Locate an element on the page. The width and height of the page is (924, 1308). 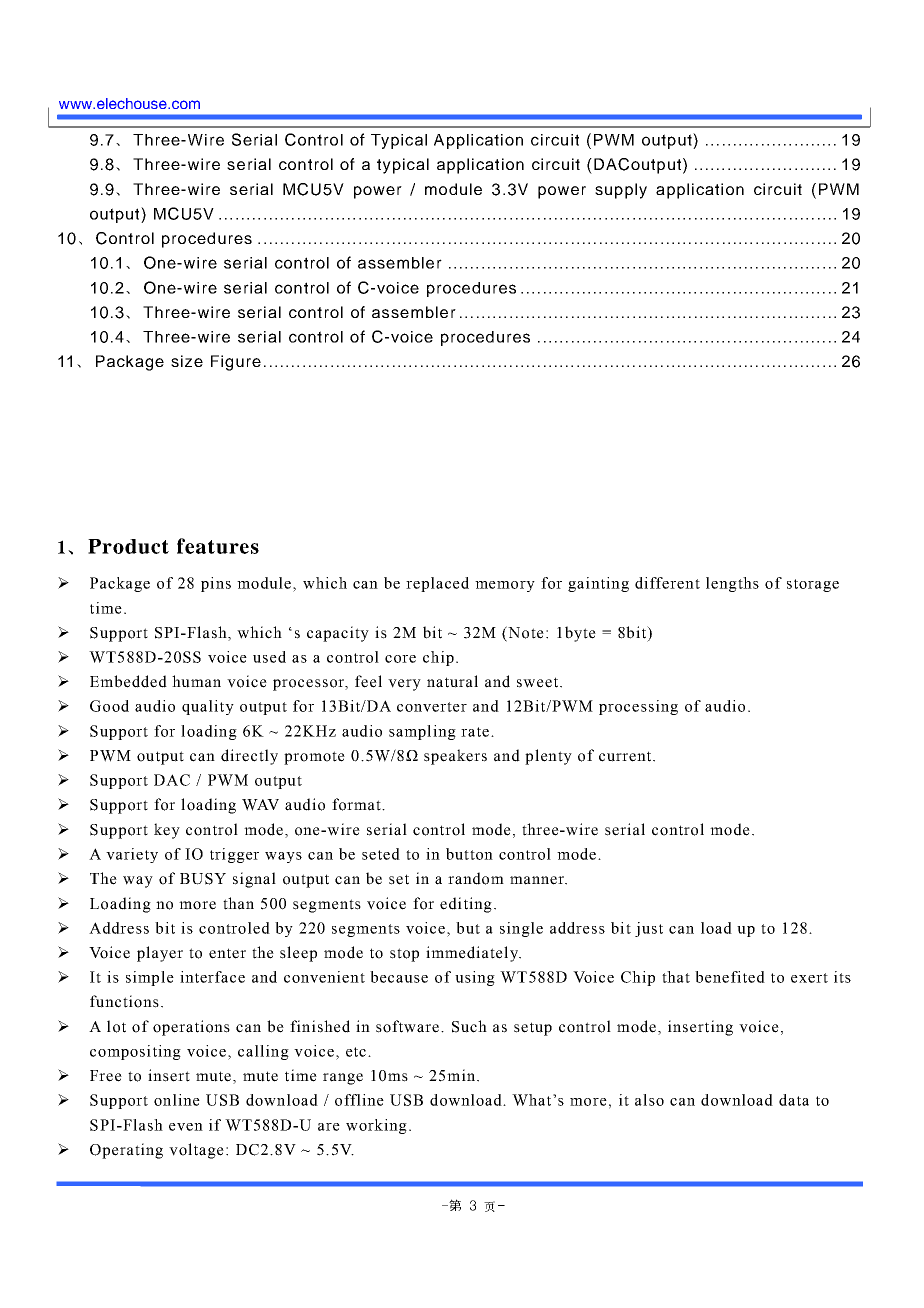
supply is located at coordinates (621, 191).
